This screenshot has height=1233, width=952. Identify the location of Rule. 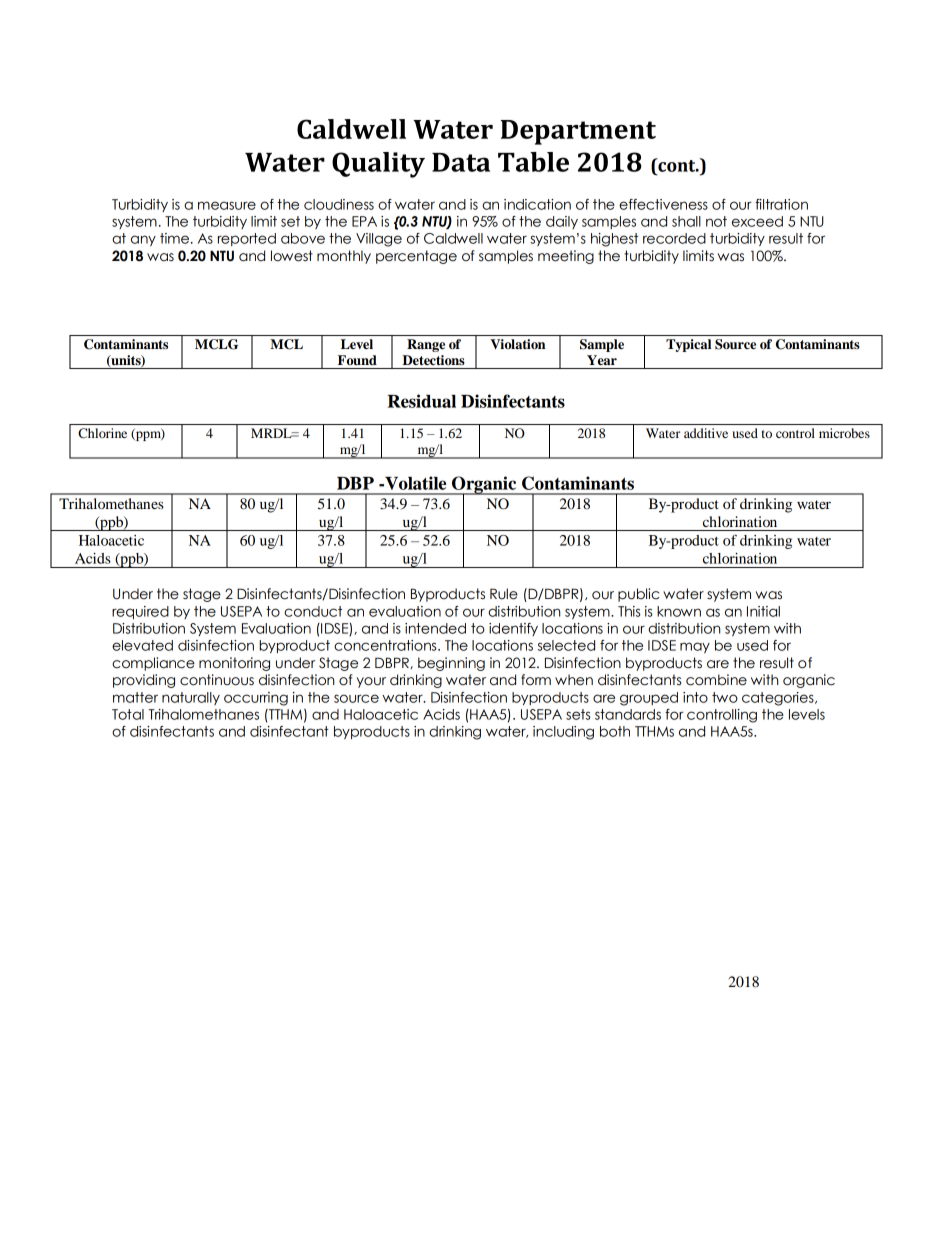
(504, 594).
